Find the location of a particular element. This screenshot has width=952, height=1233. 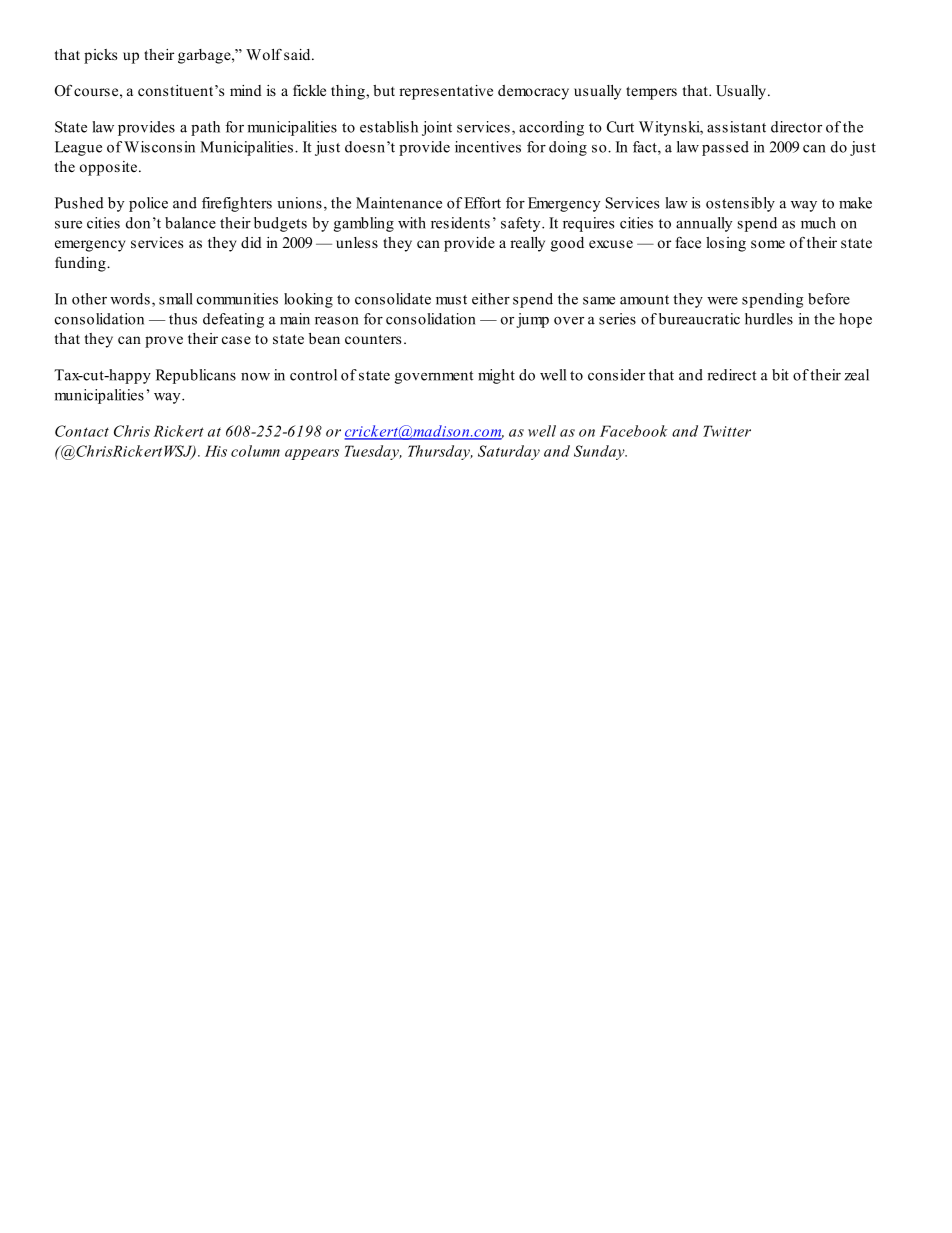

Wisconsin is located at coordinates (159, 147).
